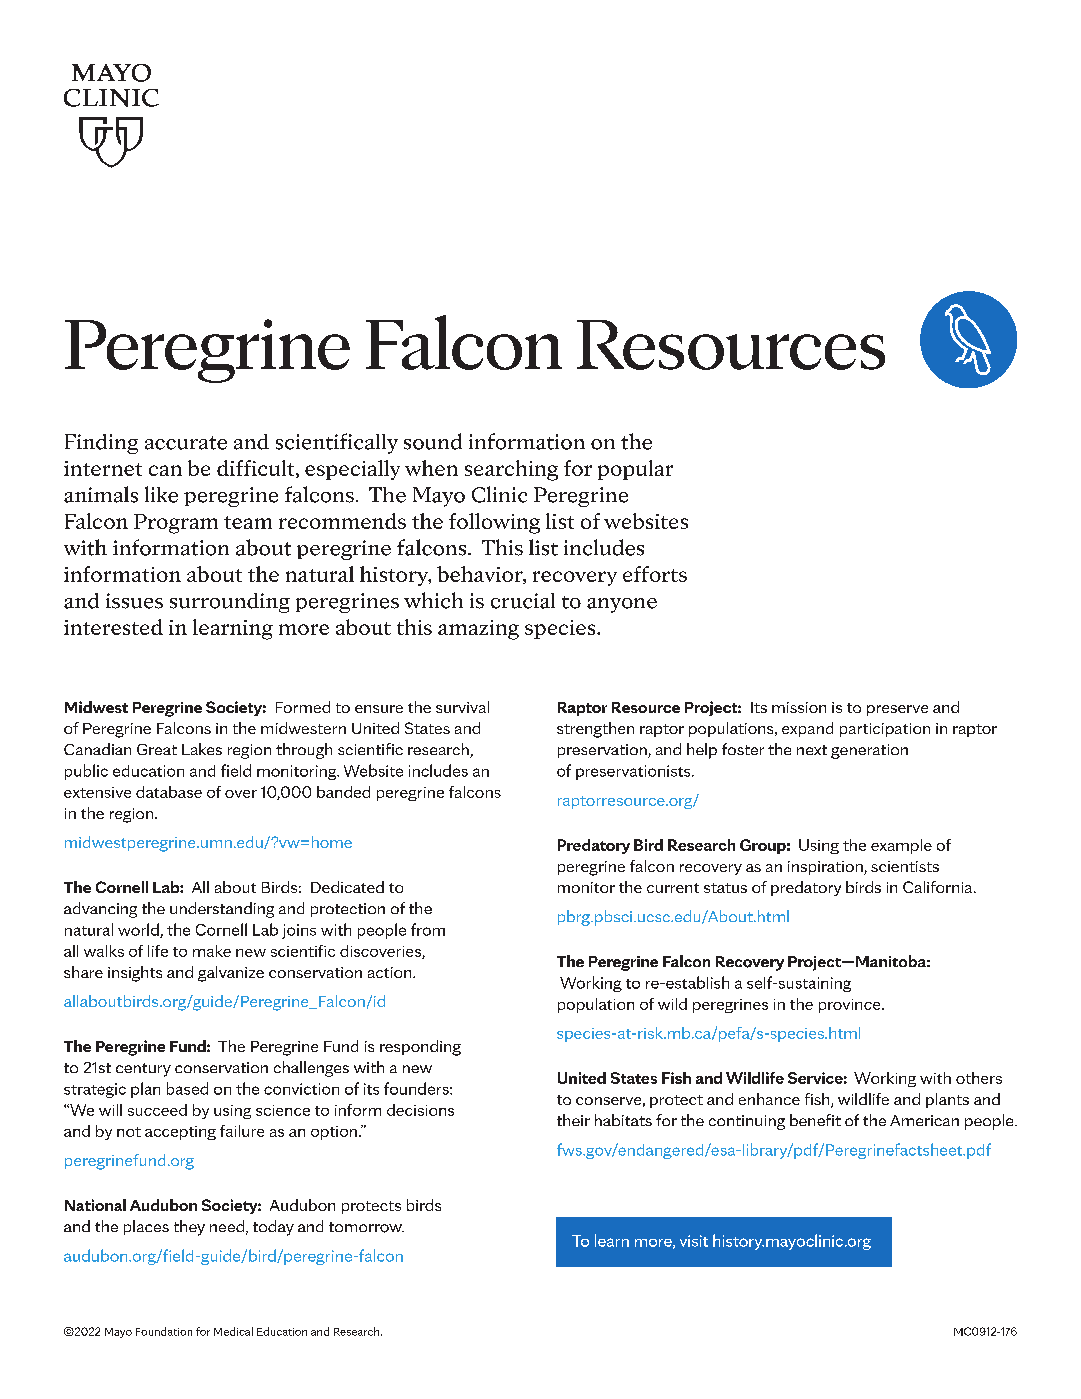 Image resolution: width=1081 pixels, height=1399 pixels. I want to click on scientists, so click(905, 866).
